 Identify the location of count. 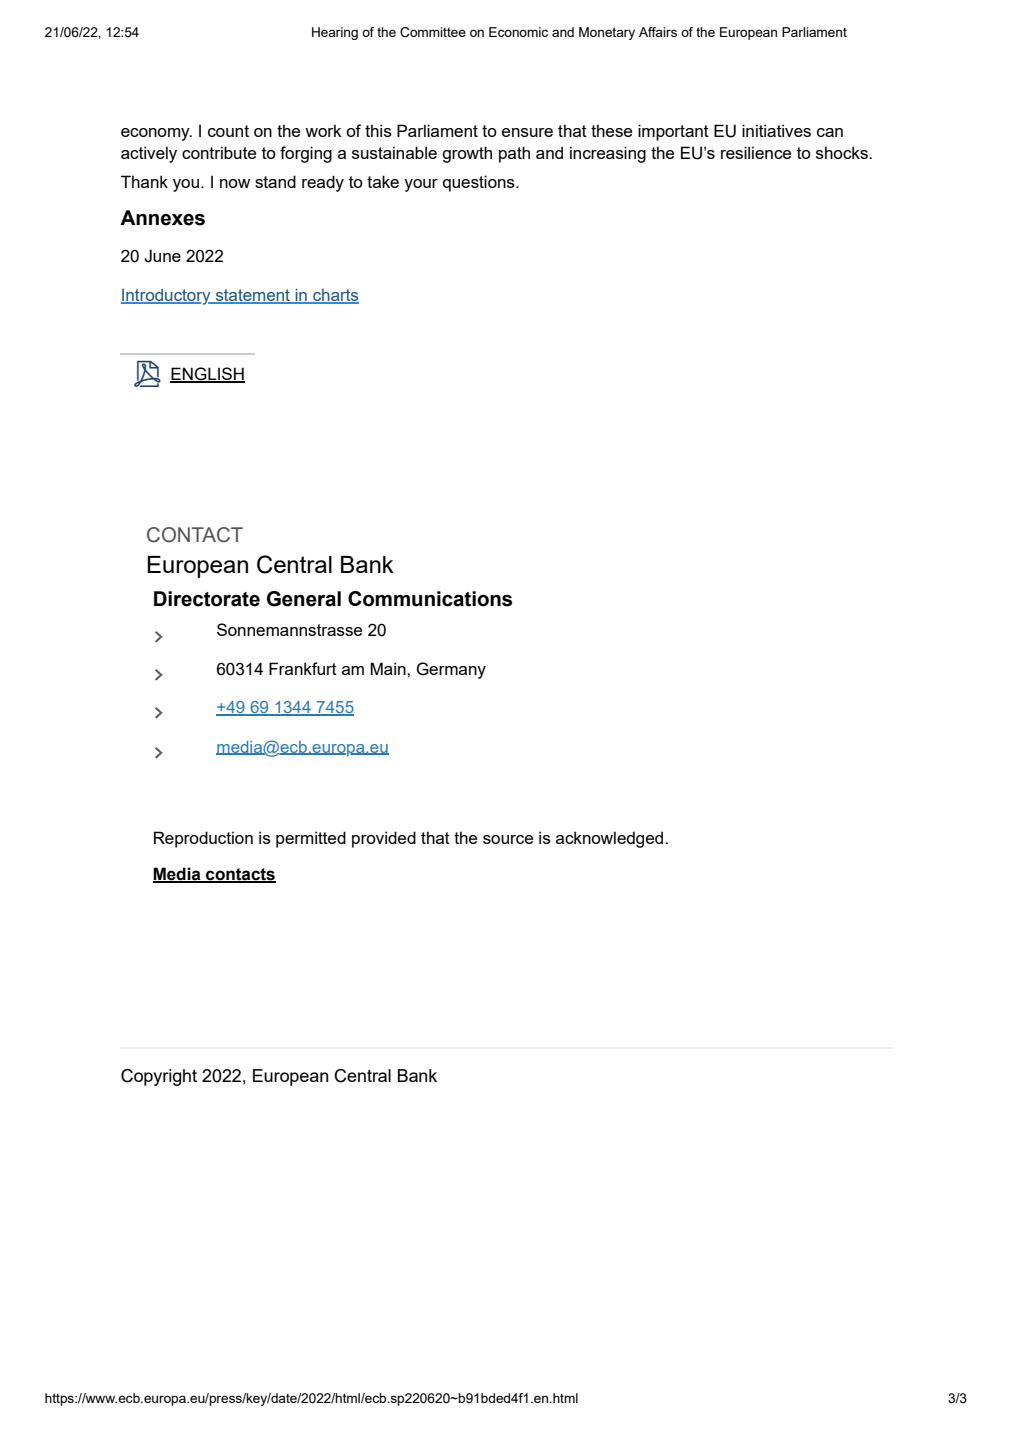
(228, 131).
